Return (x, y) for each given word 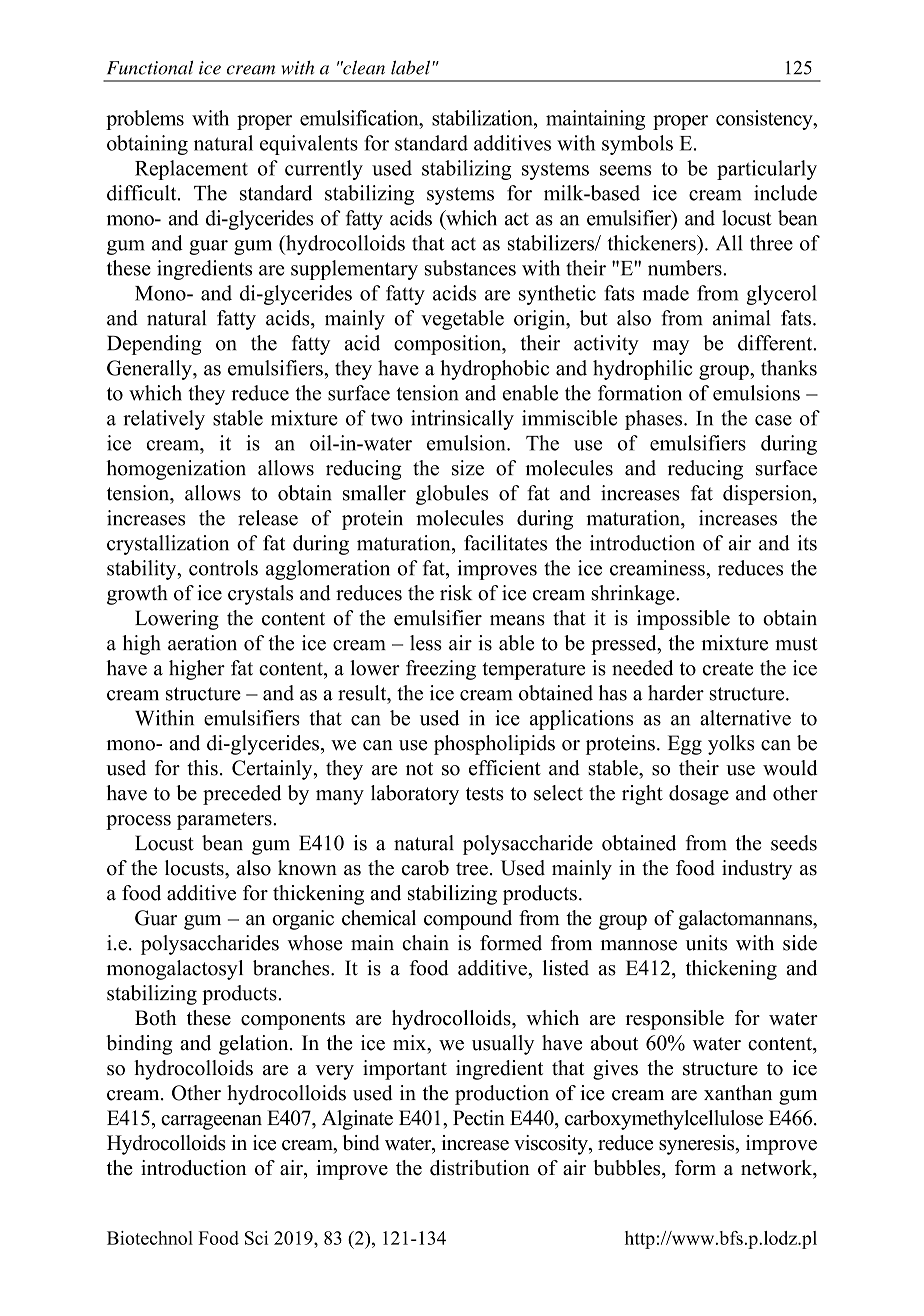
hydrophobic (494, 370)
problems (145, 120)
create (728, 669)
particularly (767, 170)
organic (303, 920)
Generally (150, 370)
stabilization (483, 118)
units (706, 943)
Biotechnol (150, 1238)
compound (468, 920)
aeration (202, 643)
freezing (441, 670)
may (671, 347)
